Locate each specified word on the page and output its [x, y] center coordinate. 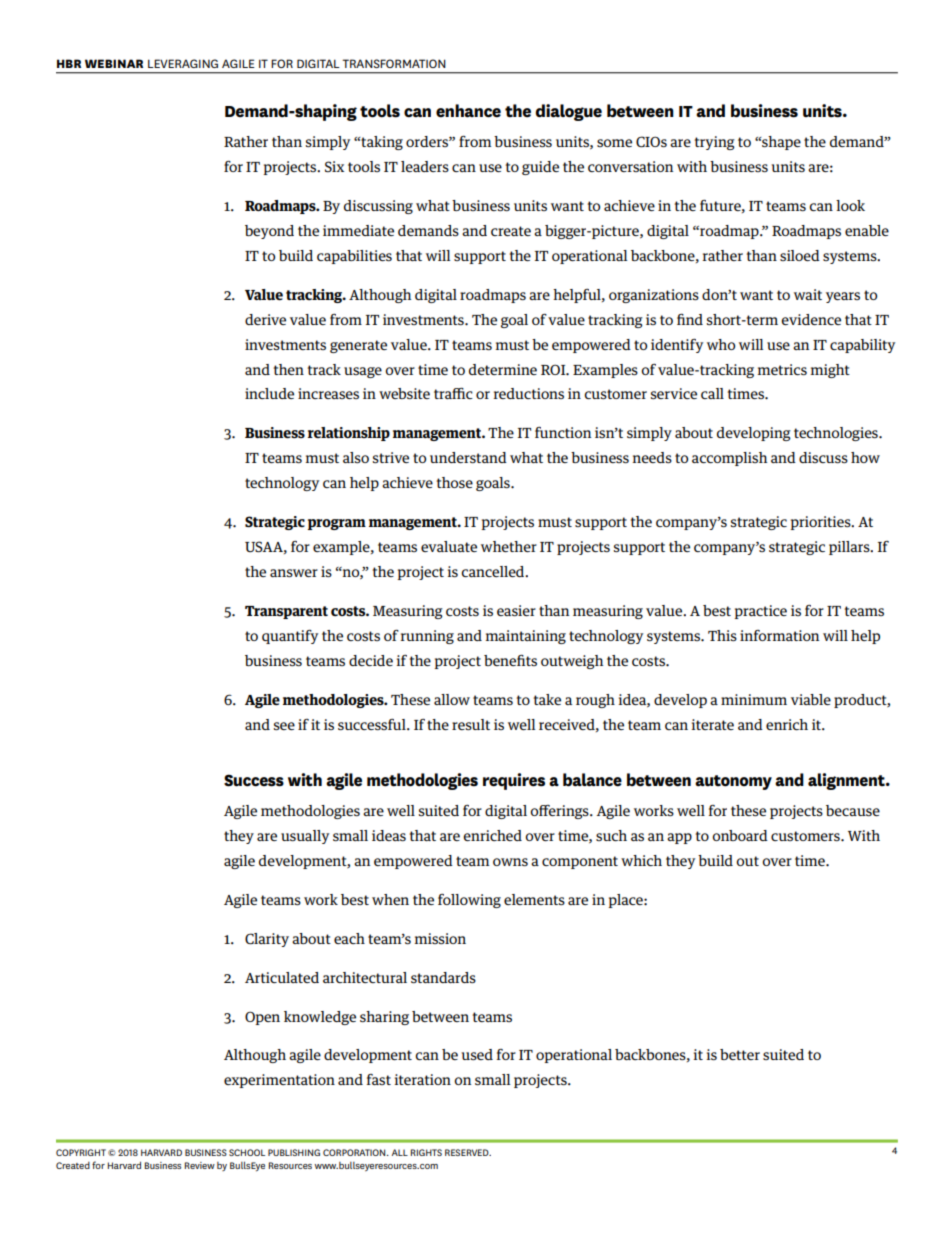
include [269, 393]
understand [468, 457]
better [740, 1054]
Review [199, 1165]
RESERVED [468, 1152]
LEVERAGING [183, 63]
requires [514, 781]
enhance [468, 111]
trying [715, 143]
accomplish [729, 459]
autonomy [733, 782]
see [284, 726]
